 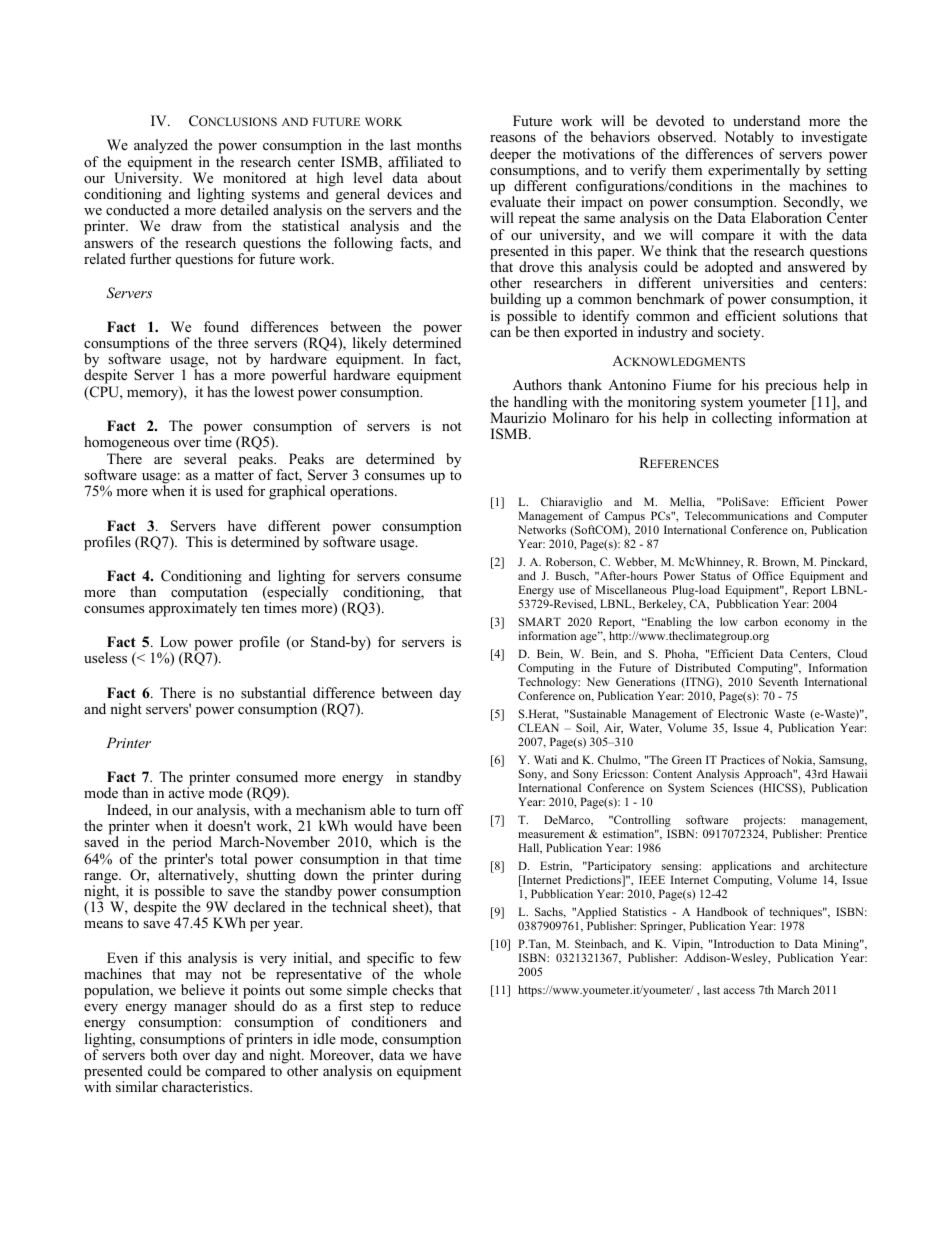 I want to click on during, so click(x=441, y=877).
